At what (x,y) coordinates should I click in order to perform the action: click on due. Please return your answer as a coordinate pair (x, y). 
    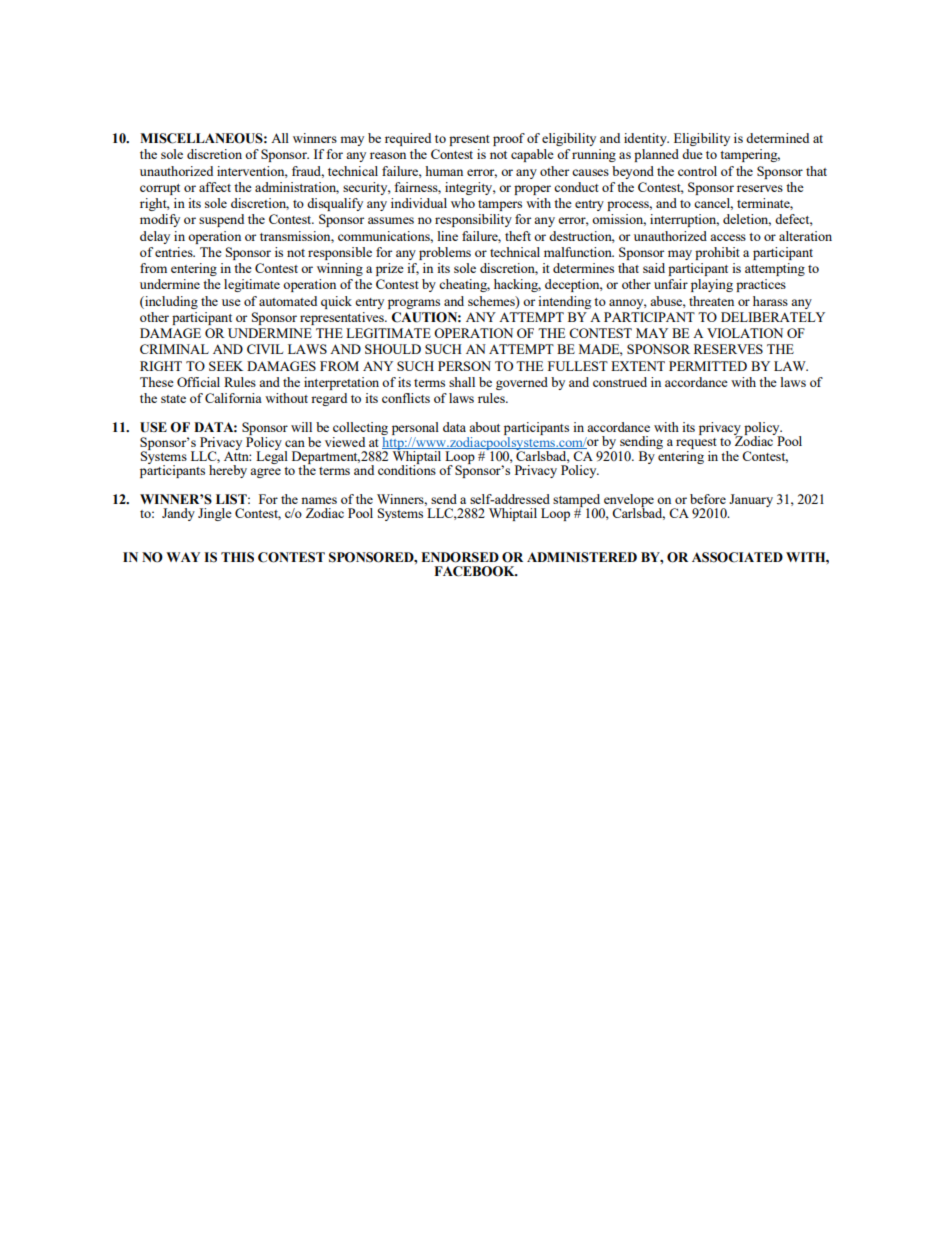
    Looking at the image, I should click on (692, 154).
